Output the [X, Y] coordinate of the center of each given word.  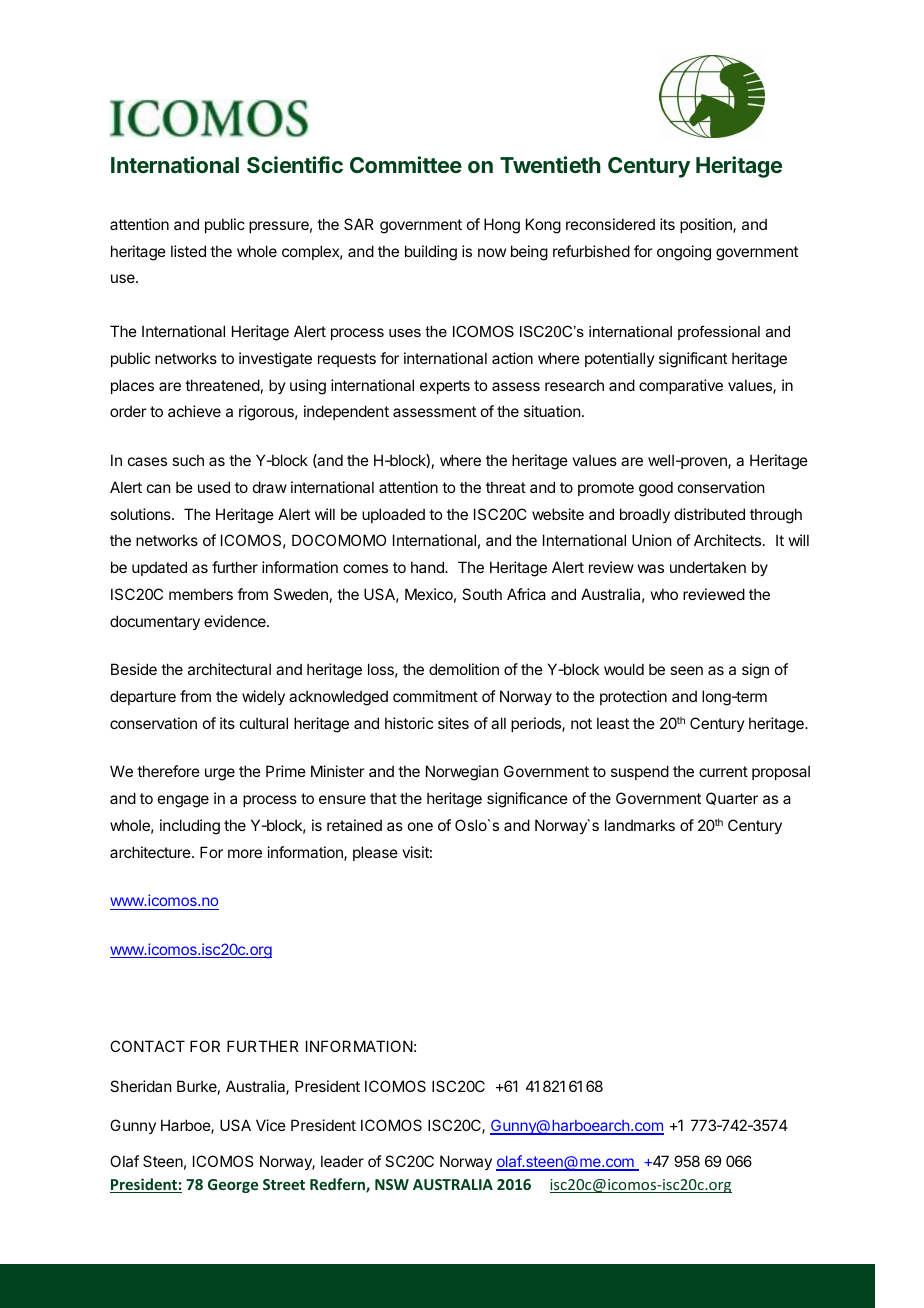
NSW [392, 1184]
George [233, 1186]
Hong [502, 226]
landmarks [640, 825]
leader [342, 1161]
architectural [229, 669]
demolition [464, 669]
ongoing [684, 253]
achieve [194, 411]
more [245, 853]
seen [686, 670]
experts [445, 387]
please [375, 853]
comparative [681, 386]
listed [188, 251]
